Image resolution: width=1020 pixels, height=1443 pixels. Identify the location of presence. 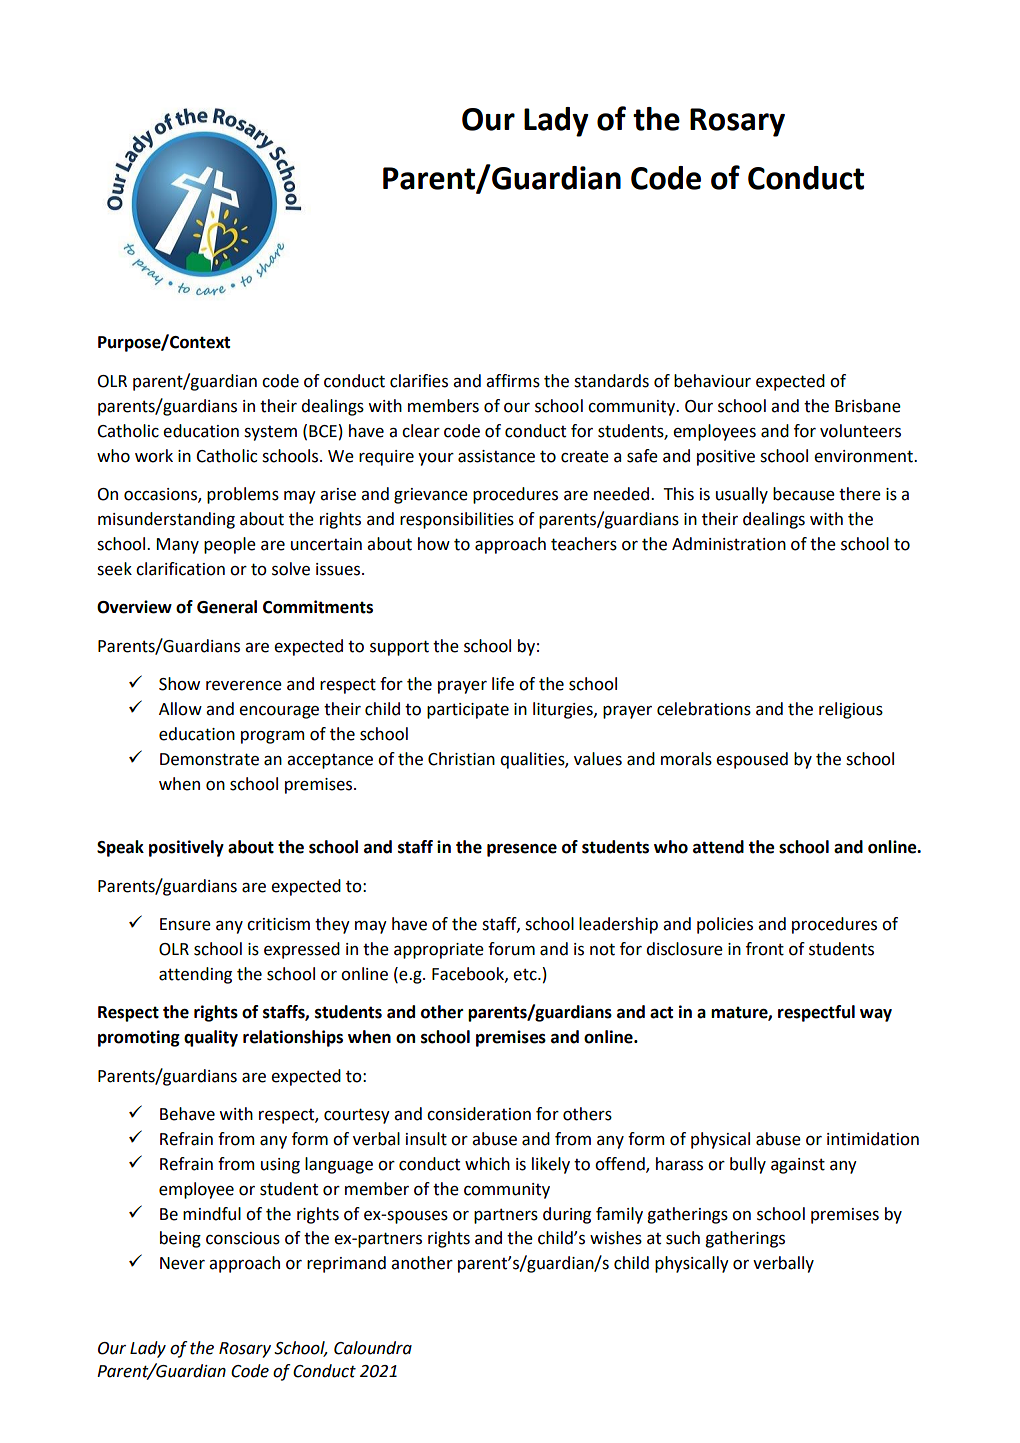
(522, 850).
